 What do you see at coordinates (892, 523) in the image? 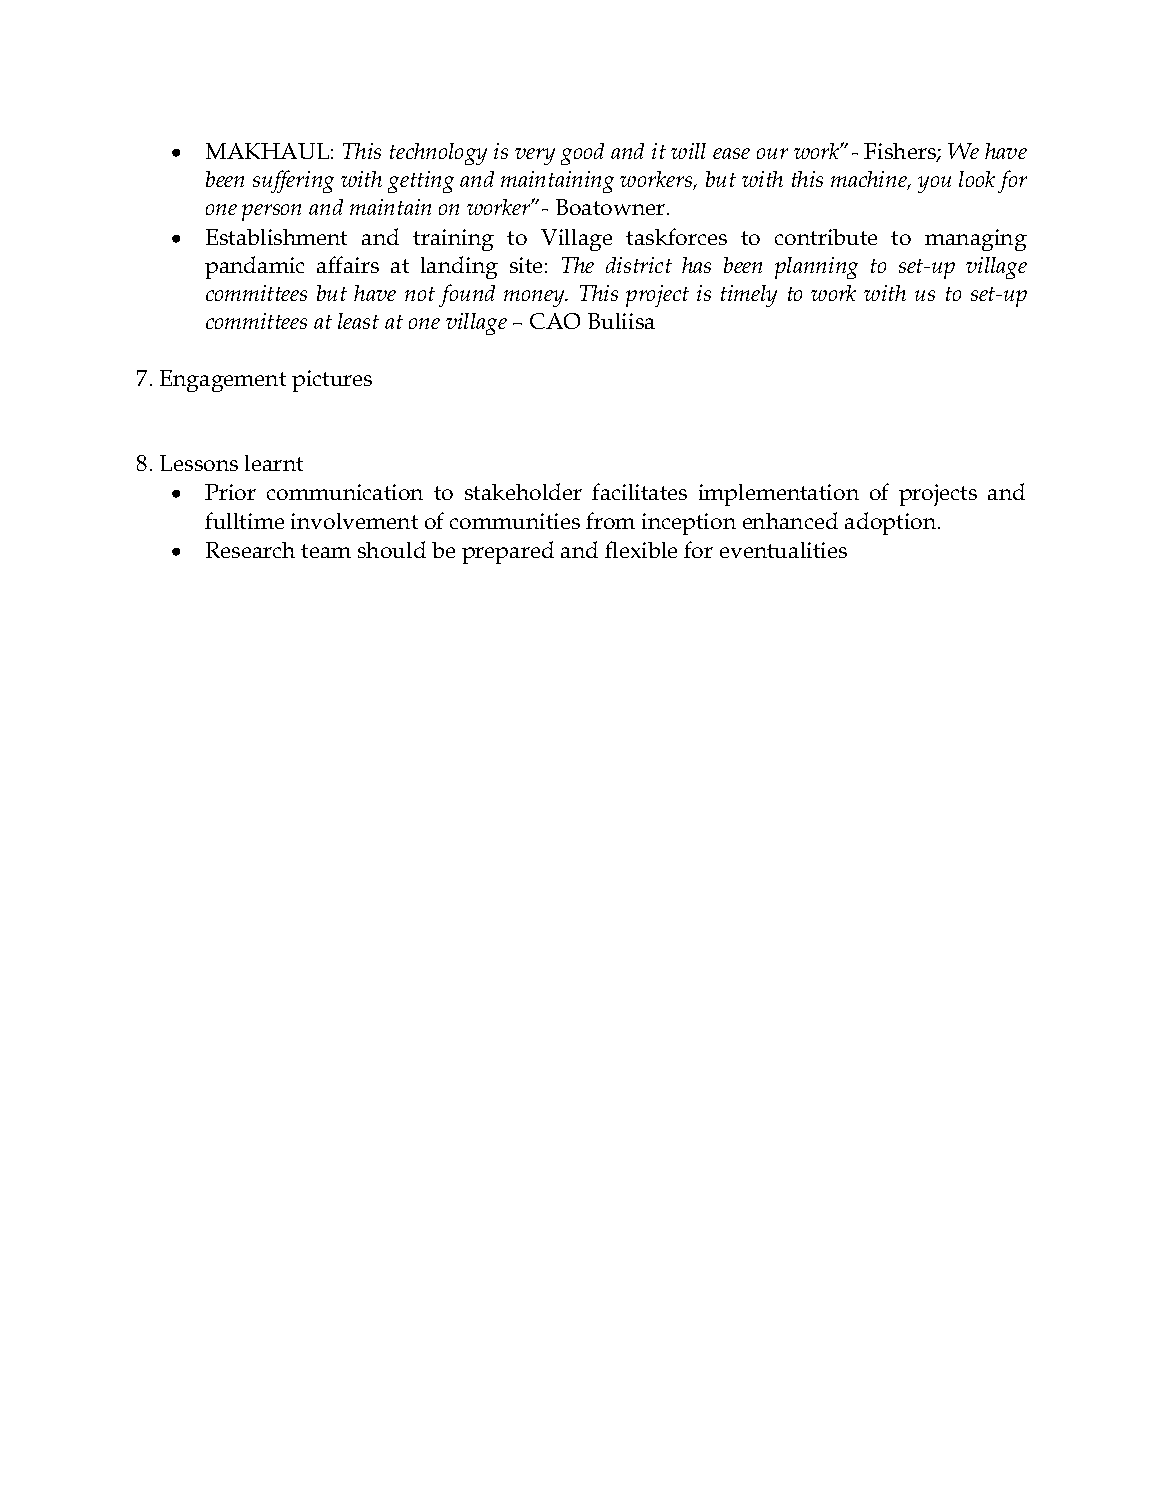
I see `adoption` at bounding box center [892, 523].
